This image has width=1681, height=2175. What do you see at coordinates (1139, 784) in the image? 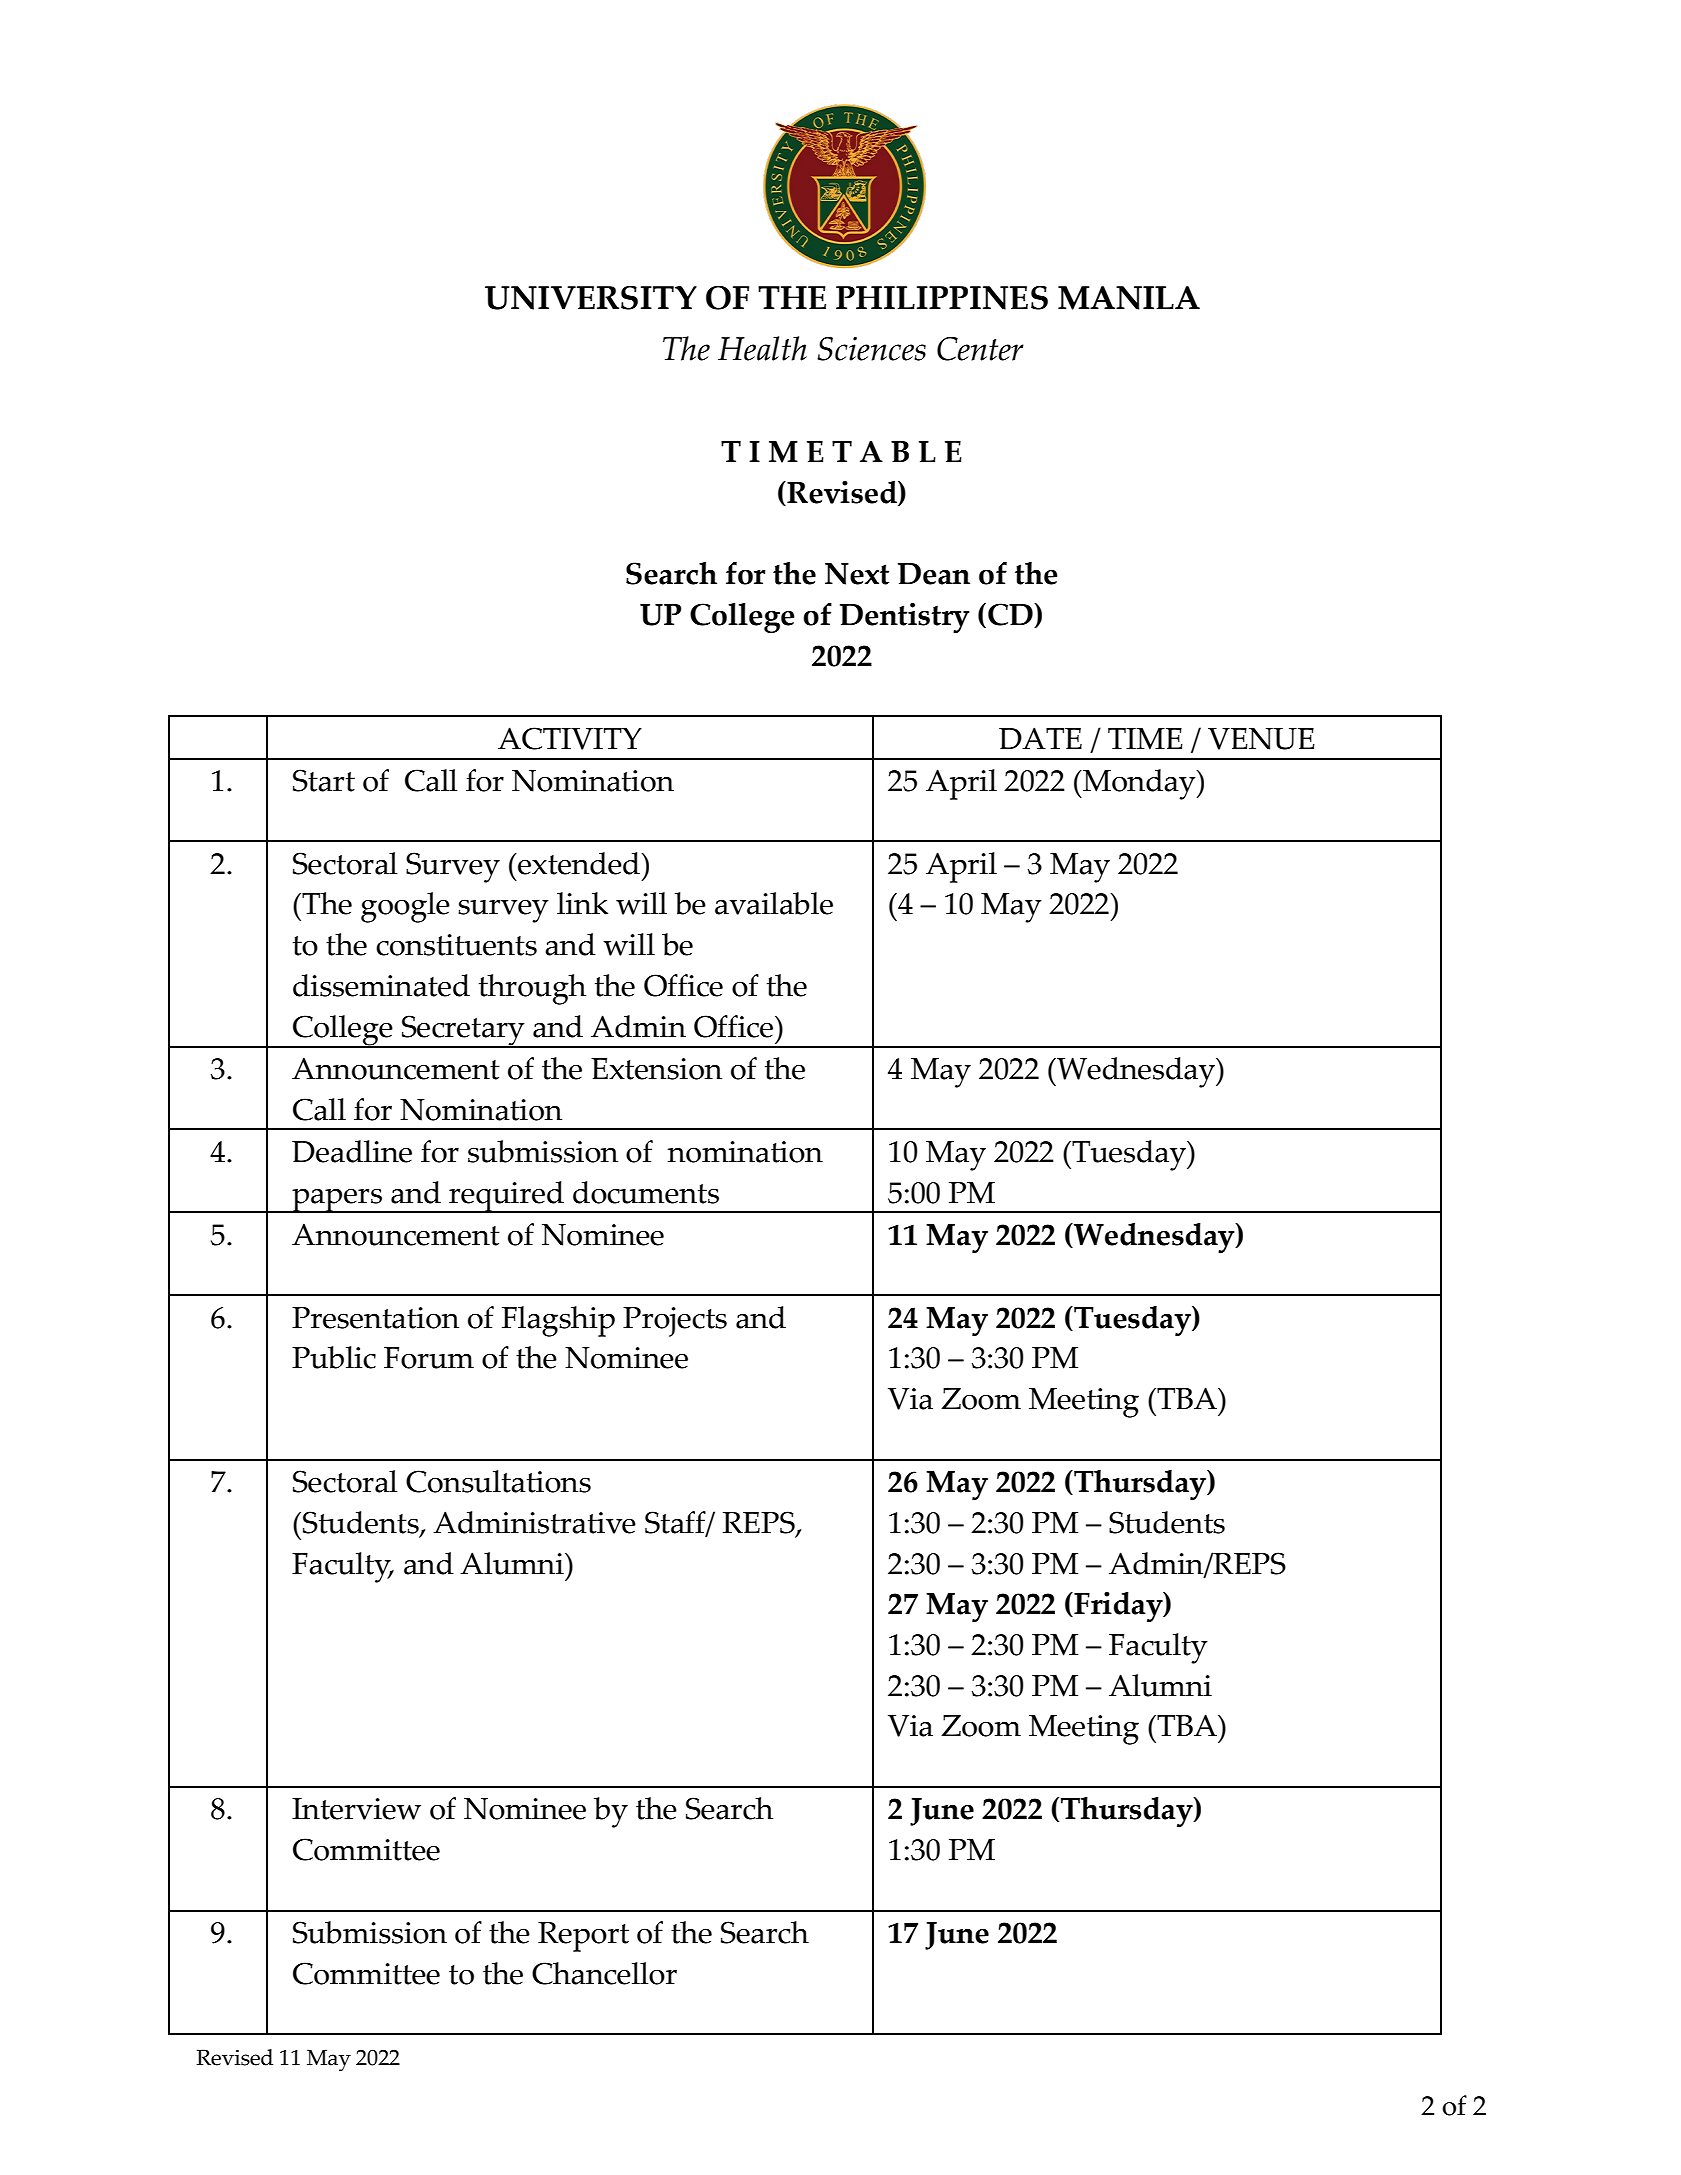
I see `Monday` at bounding box center [1139, 784].
